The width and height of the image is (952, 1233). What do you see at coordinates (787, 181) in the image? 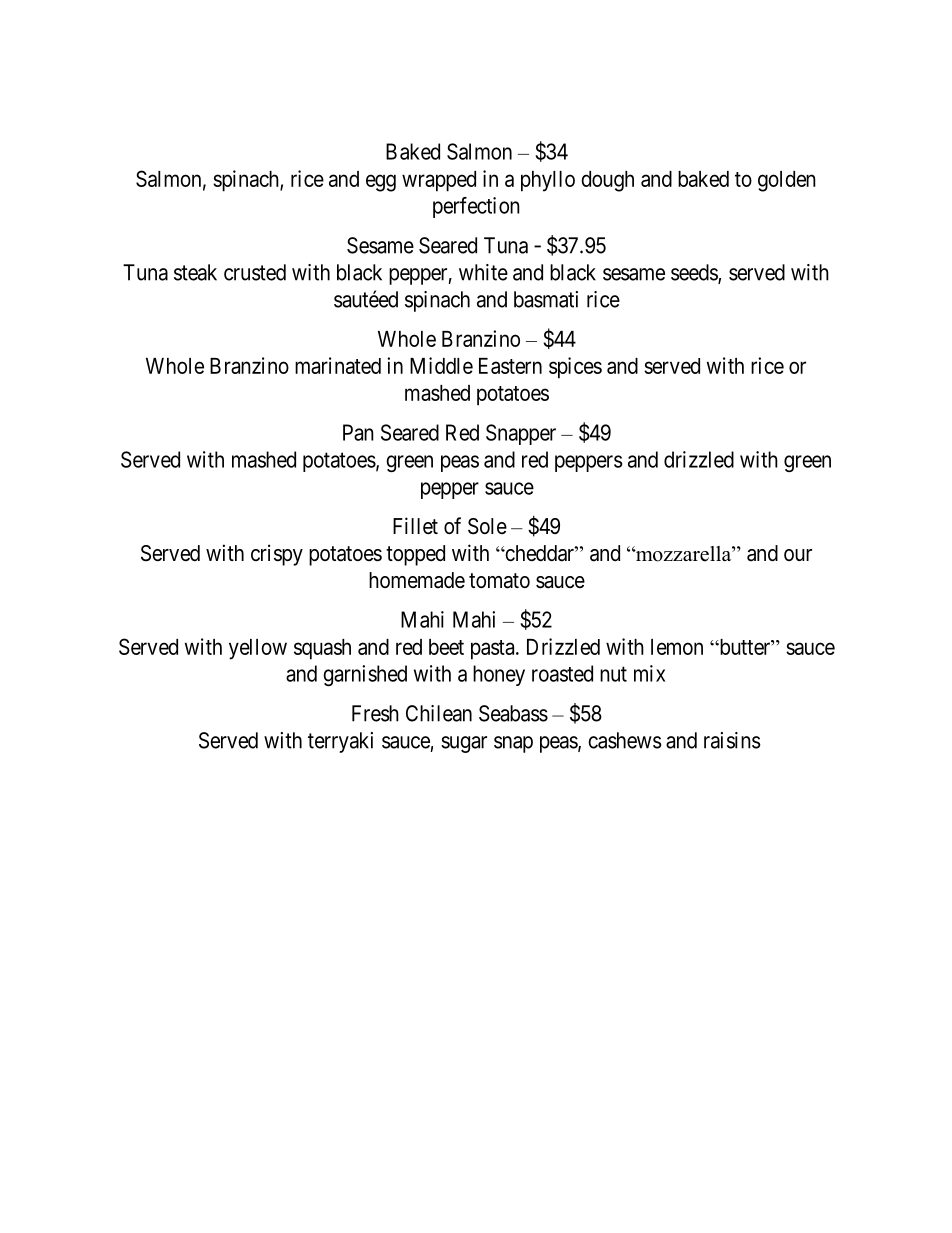
I see `golden` at bounding box center [787, 181].
